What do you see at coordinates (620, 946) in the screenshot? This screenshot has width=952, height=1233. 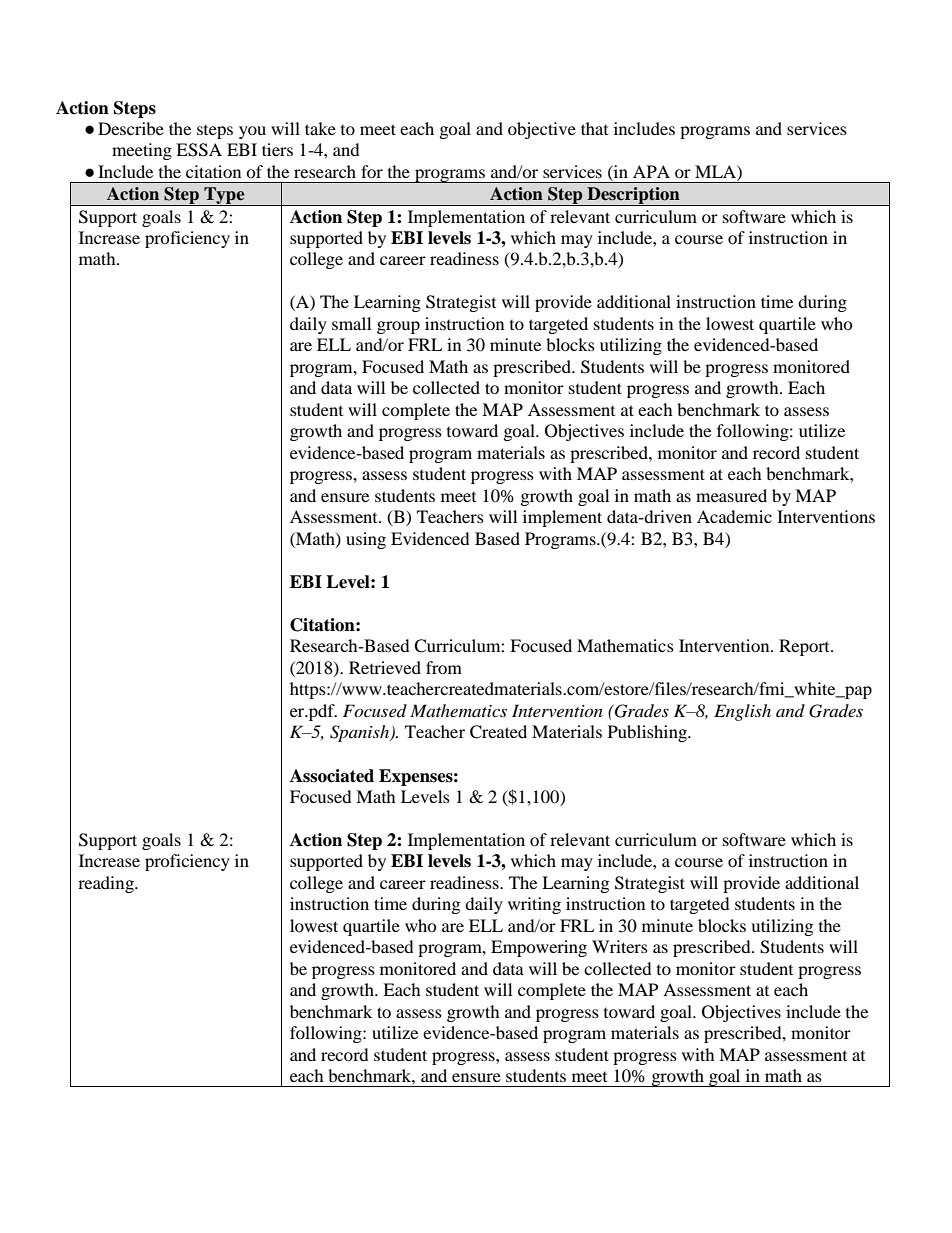 I see `Writers` at bounding box center [620, 946].
